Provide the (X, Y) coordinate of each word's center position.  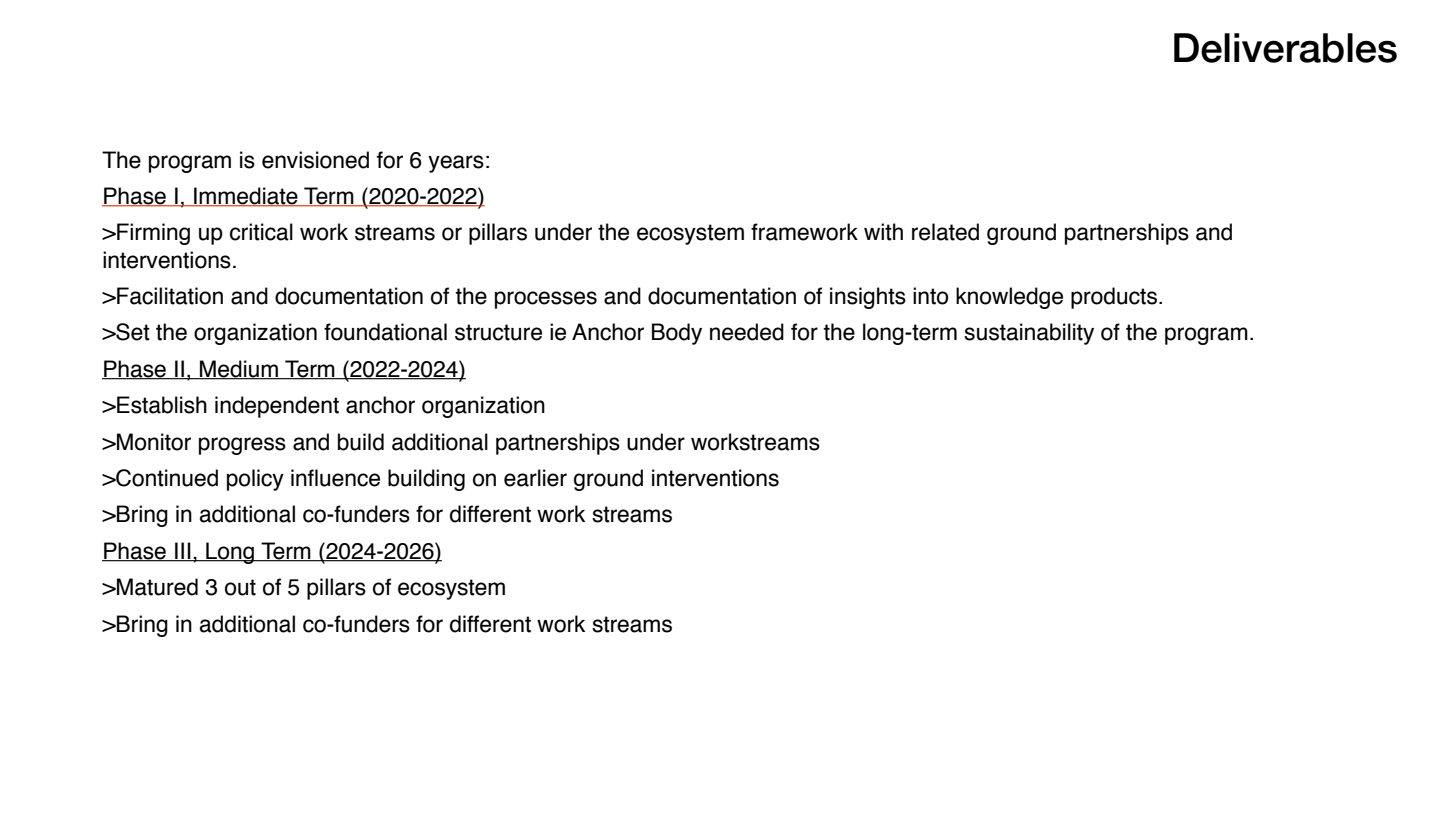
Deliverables (1285, 48)
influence (335, 478)
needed (747, 332)
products (1114, 298)
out (240, 587)
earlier (535, 478)
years (456, 164)
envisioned (315, 160)
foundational (385, 332)
